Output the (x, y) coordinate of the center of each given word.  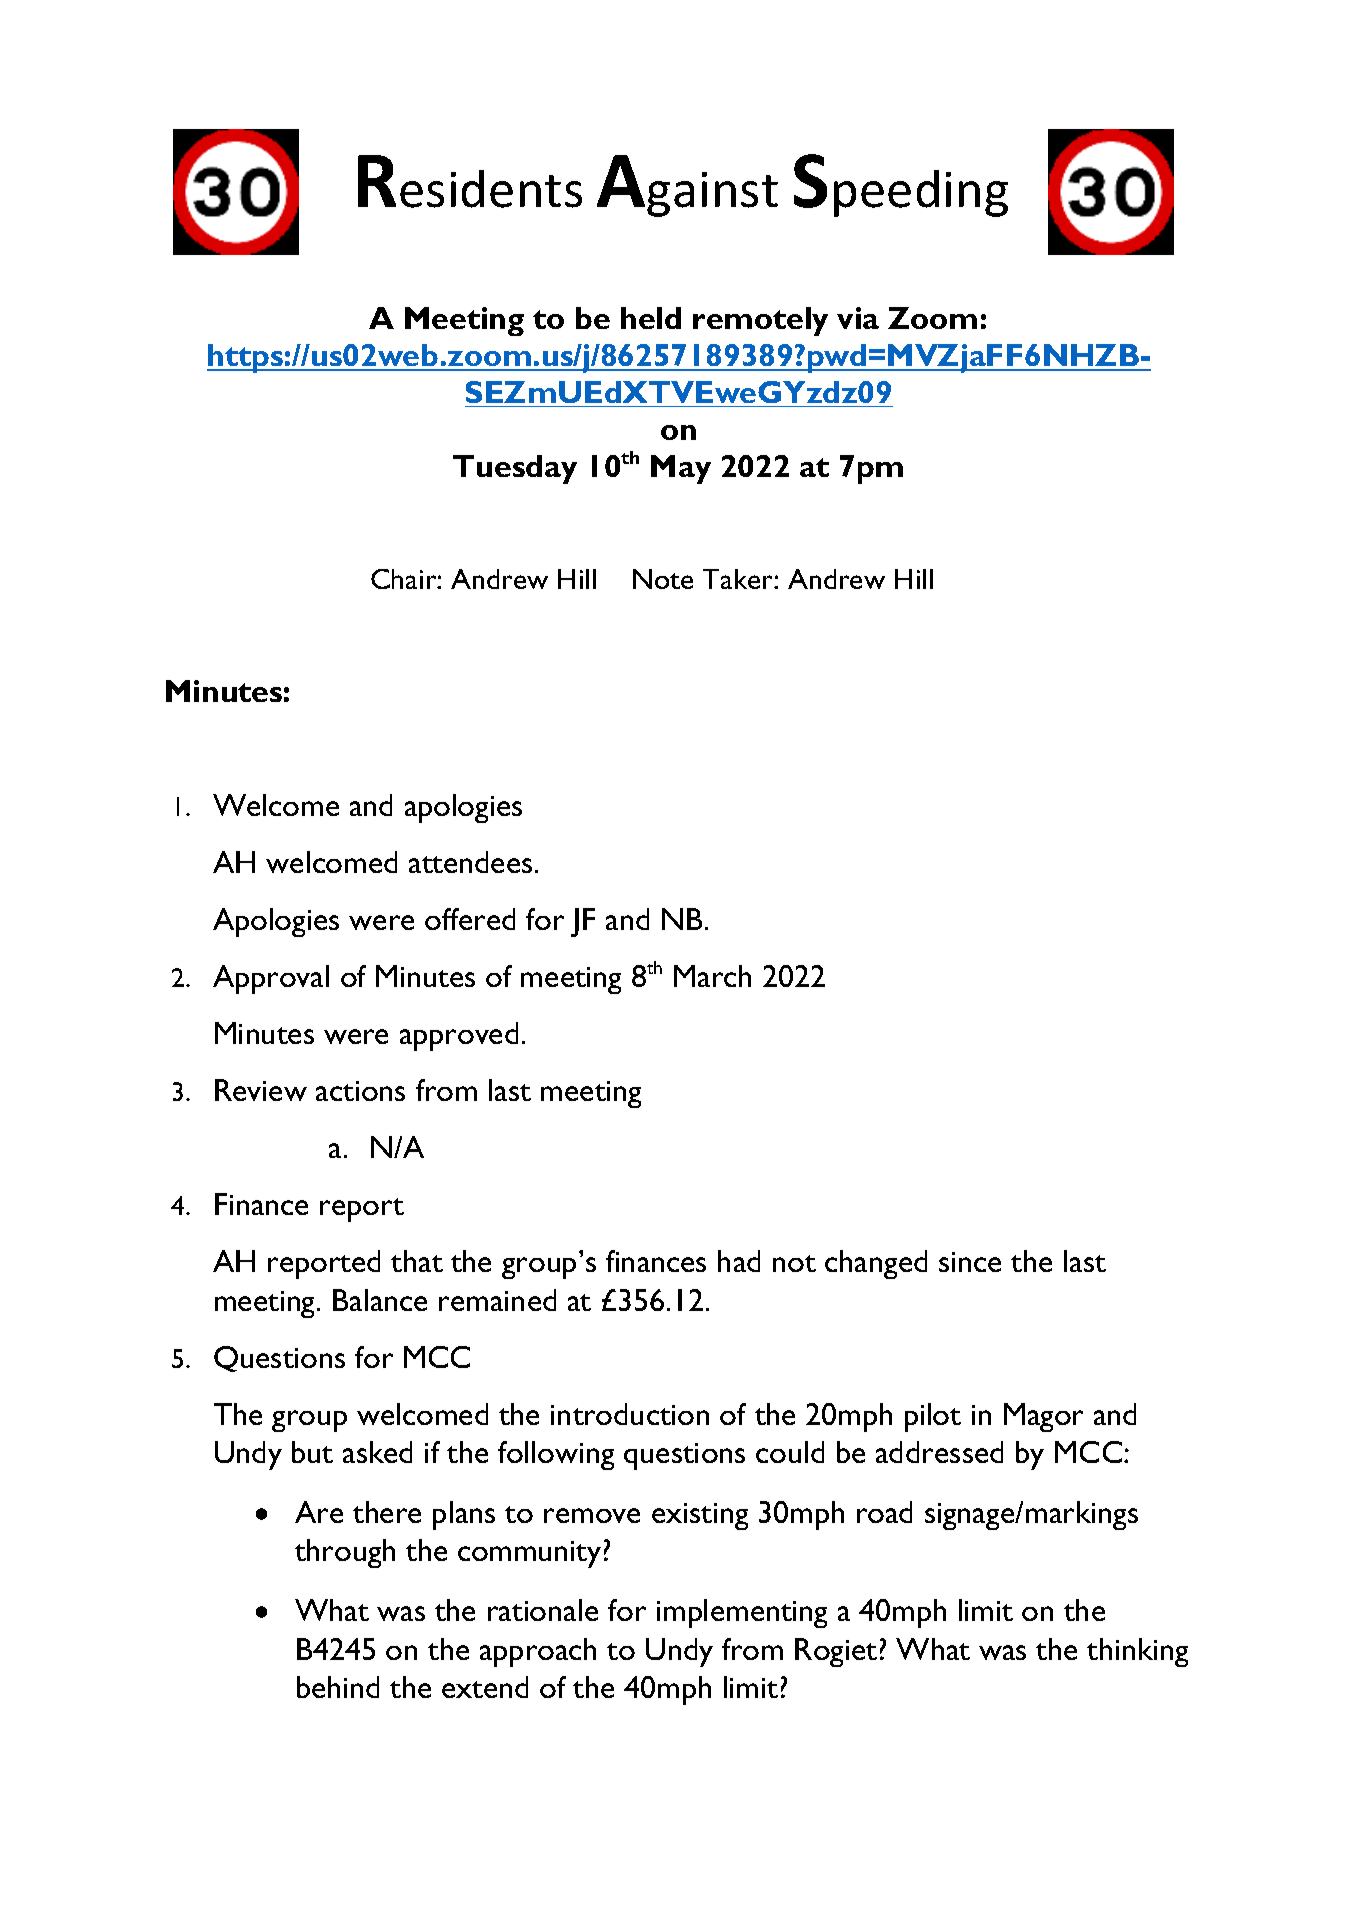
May (681, 469)
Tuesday (515, 469)
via (858, 318)
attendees (470, 862)
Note (663, 579)
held (651, 318)
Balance (380, 1300)
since (970, 1262)
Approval (271, 979)
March (712, 976)
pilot (933, 1417)
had (739, 1261)
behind (338, 1687)
